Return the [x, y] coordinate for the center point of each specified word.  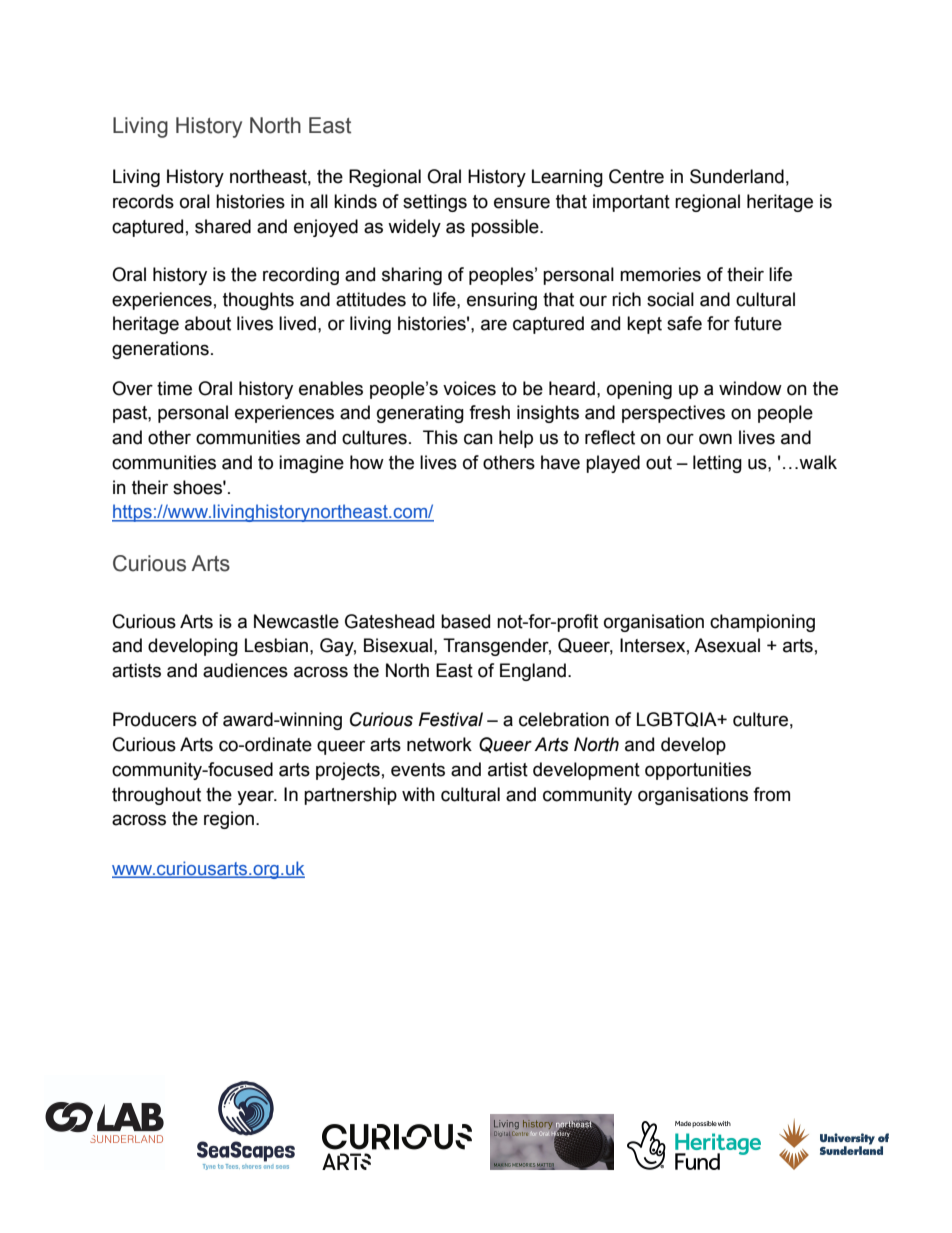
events [418, 770]
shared [223, 226]
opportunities [698, 771]
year [257, 797]
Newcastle [296, 621]
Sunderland [737, 176]
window [750, 388]
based [465, 621]
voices [469, 388]
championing [762, 623]
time [174, 388]
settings [435, 203]
